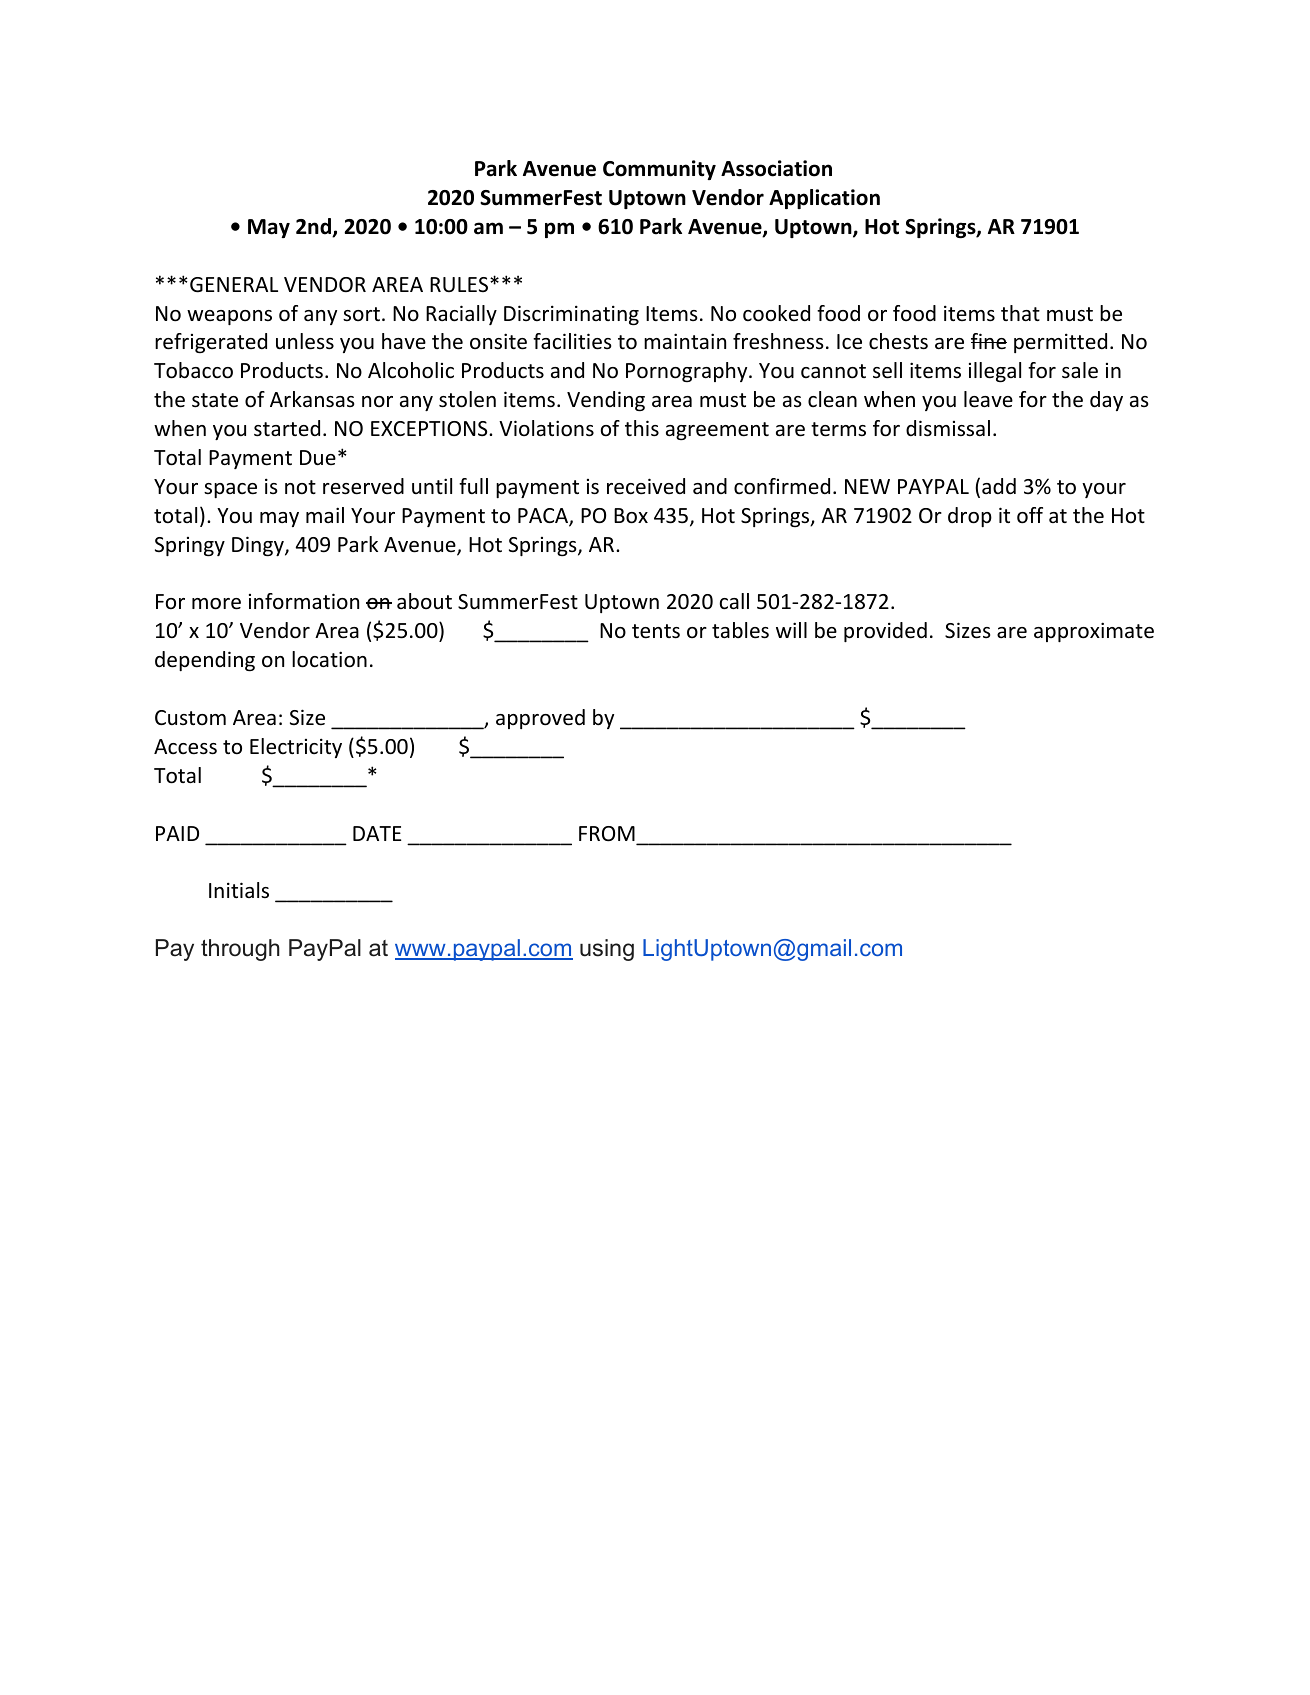 Image resolution: width=1310 pixels, height=1695 pixels. Describe the element at coordinates (642, 428) in the screenshot. I see `this` at that location.
